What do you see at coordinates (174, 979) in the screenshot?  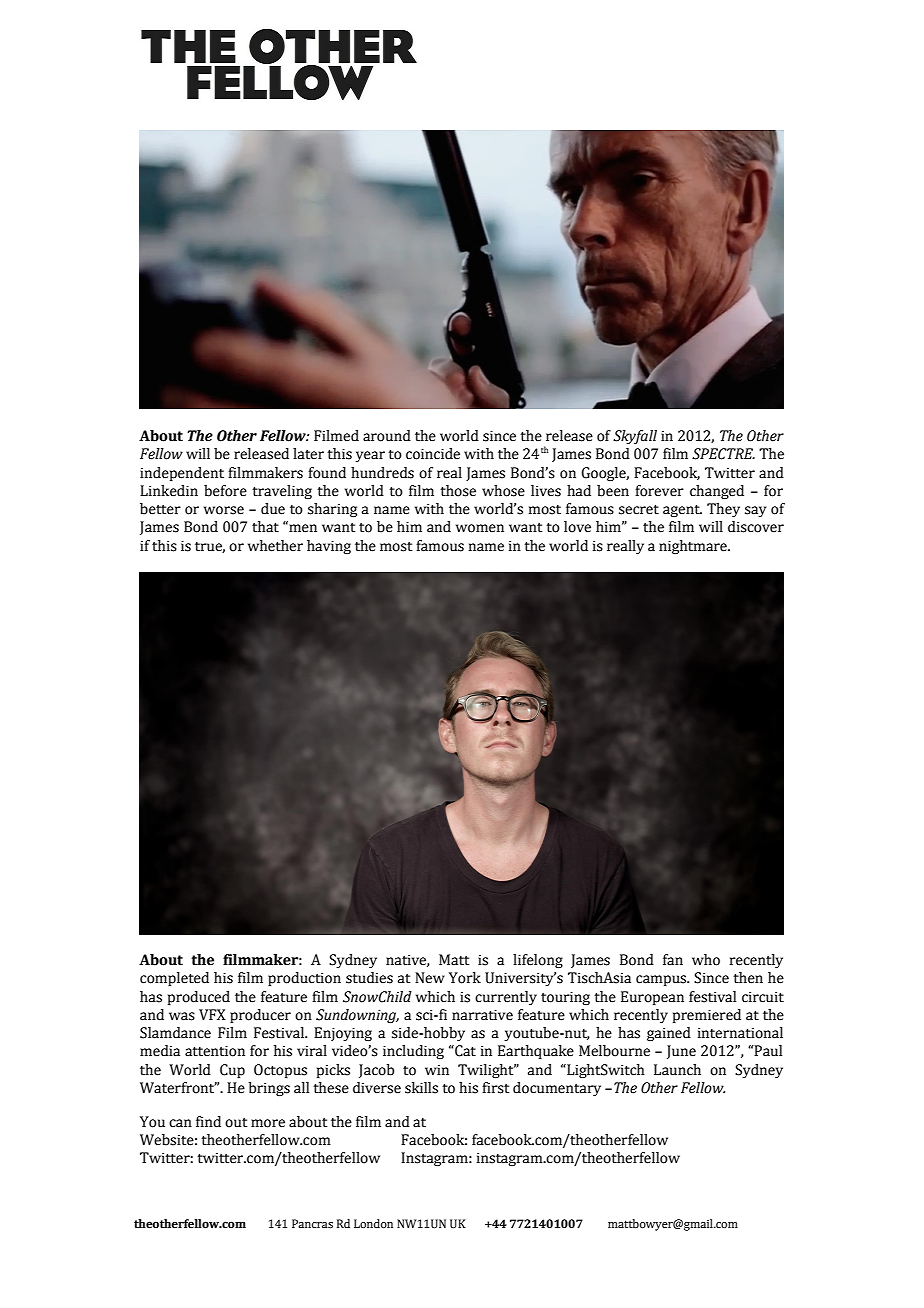 I see `completed` at bounding box center [174, 979].
